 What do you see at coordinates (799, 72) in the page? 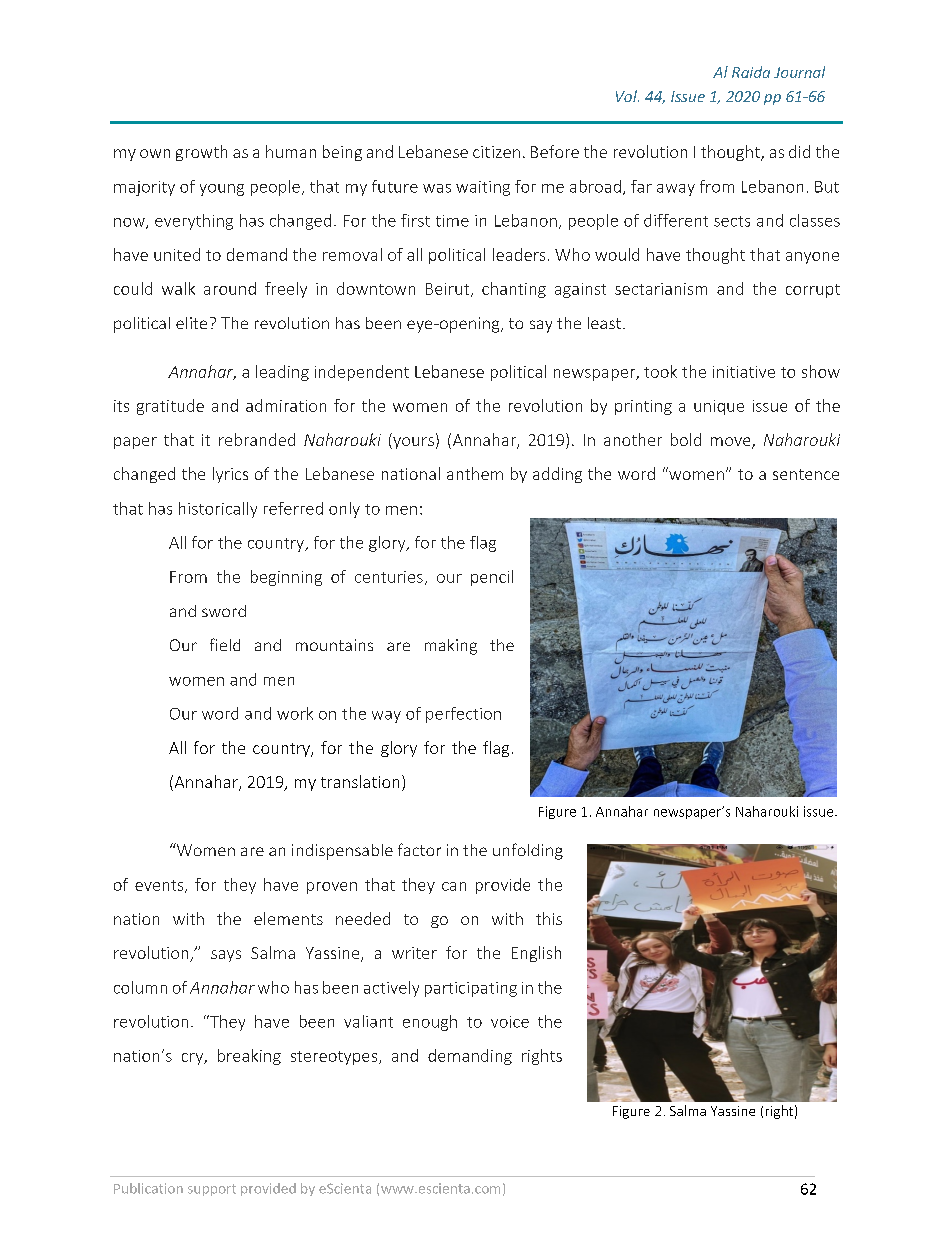
I see `Journal` at bounding box center [799, 72].
